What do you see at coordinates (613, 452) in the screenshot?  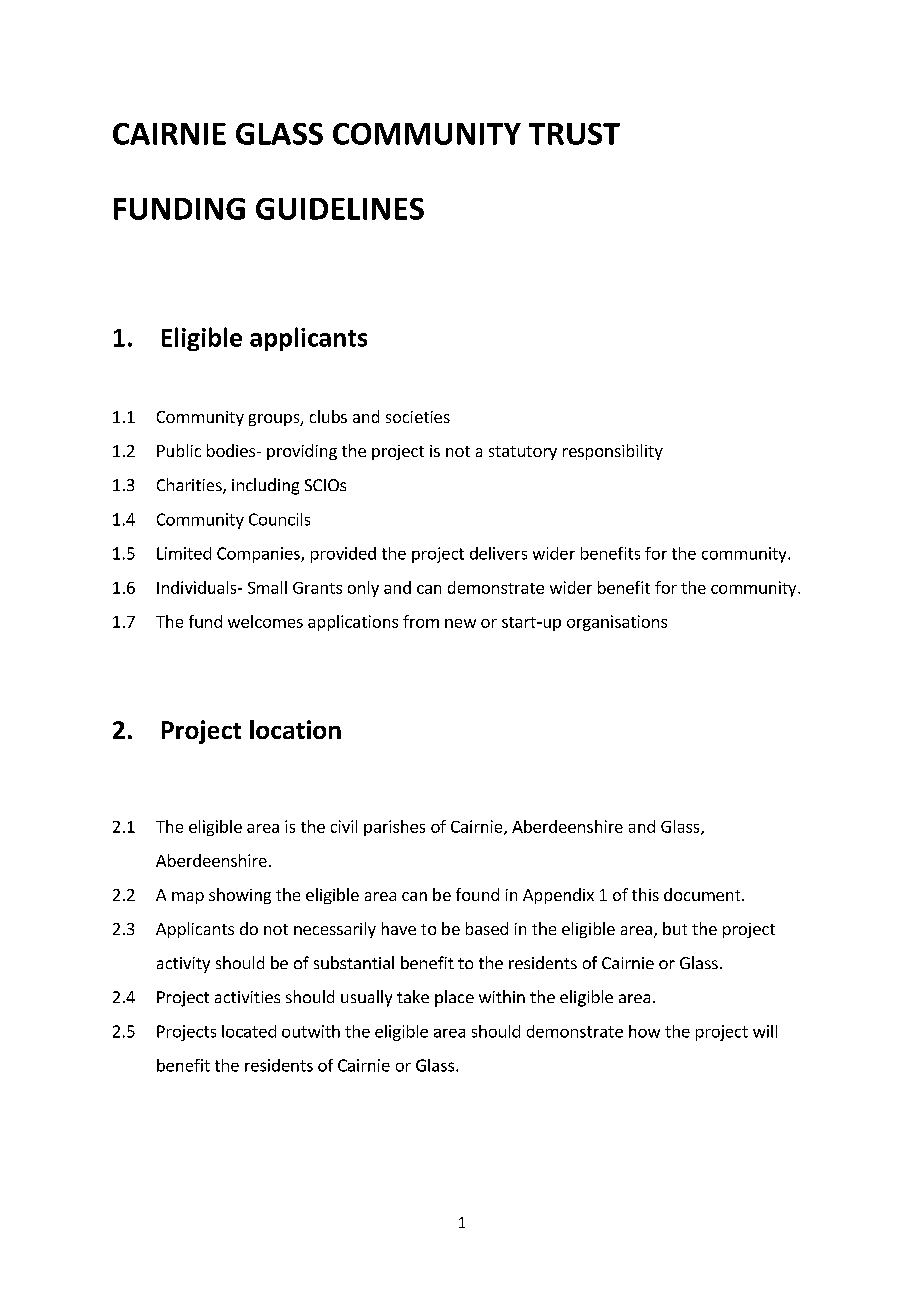 I see `responsibility` at bounding box center [613, 452].
